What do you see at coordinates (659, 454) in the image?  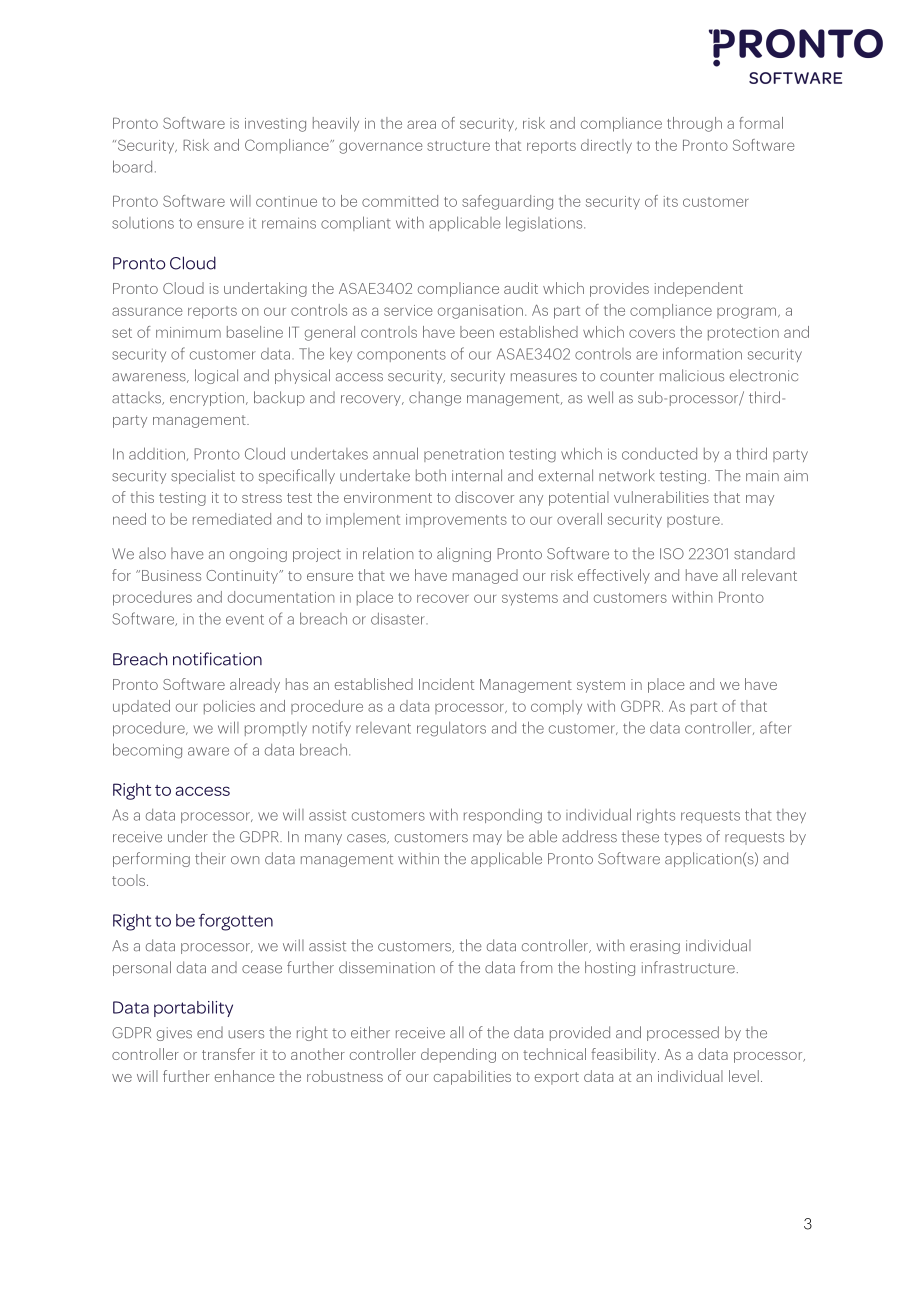 I see `conducted` at bounding box center [659, 454].
